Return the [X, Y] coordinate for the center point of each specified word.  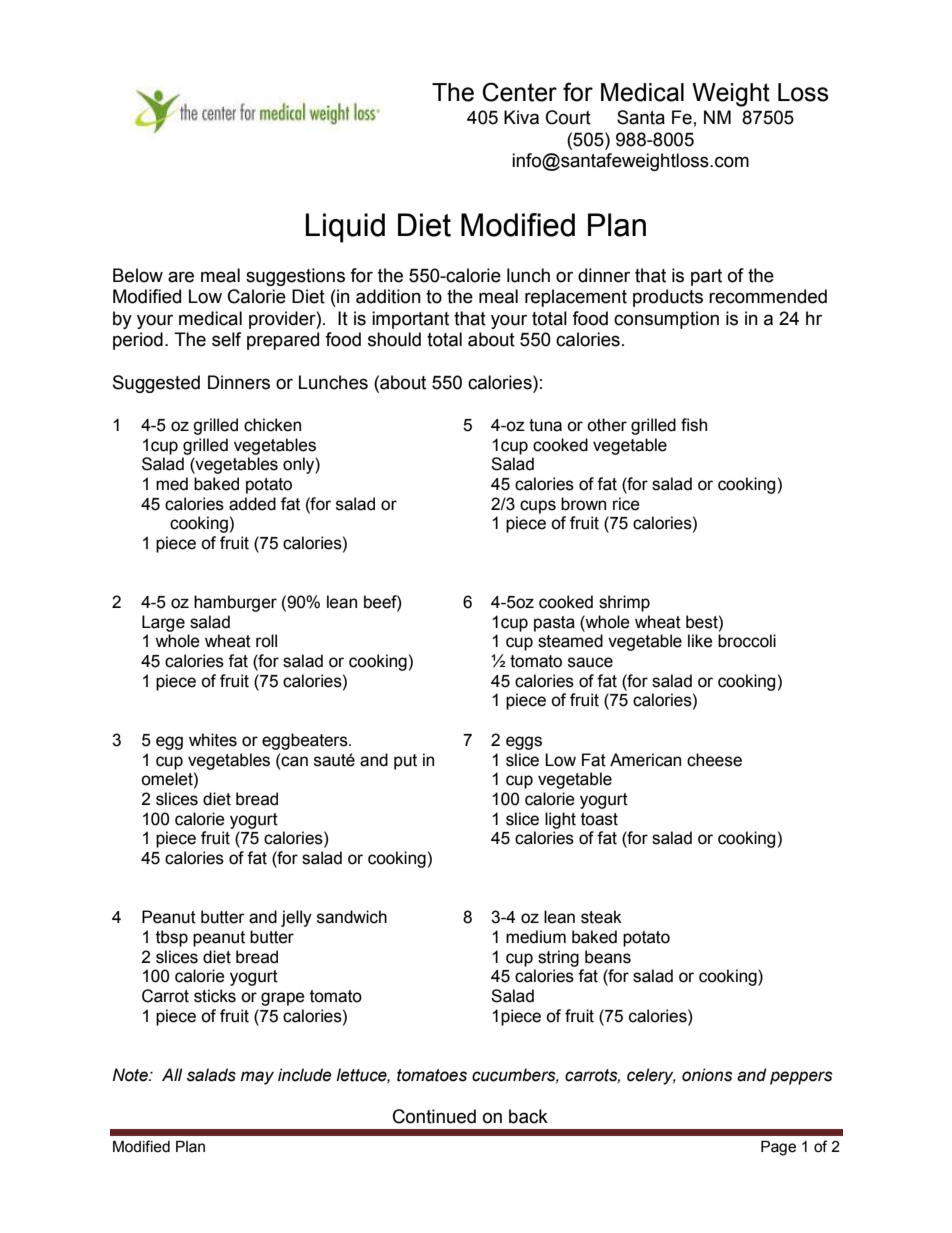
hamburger [235, 603]
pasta [554, 624]
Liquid [345, 228]
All [172, 1074]
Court [568, 117]
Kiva [521, 117]
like [700, 641]
